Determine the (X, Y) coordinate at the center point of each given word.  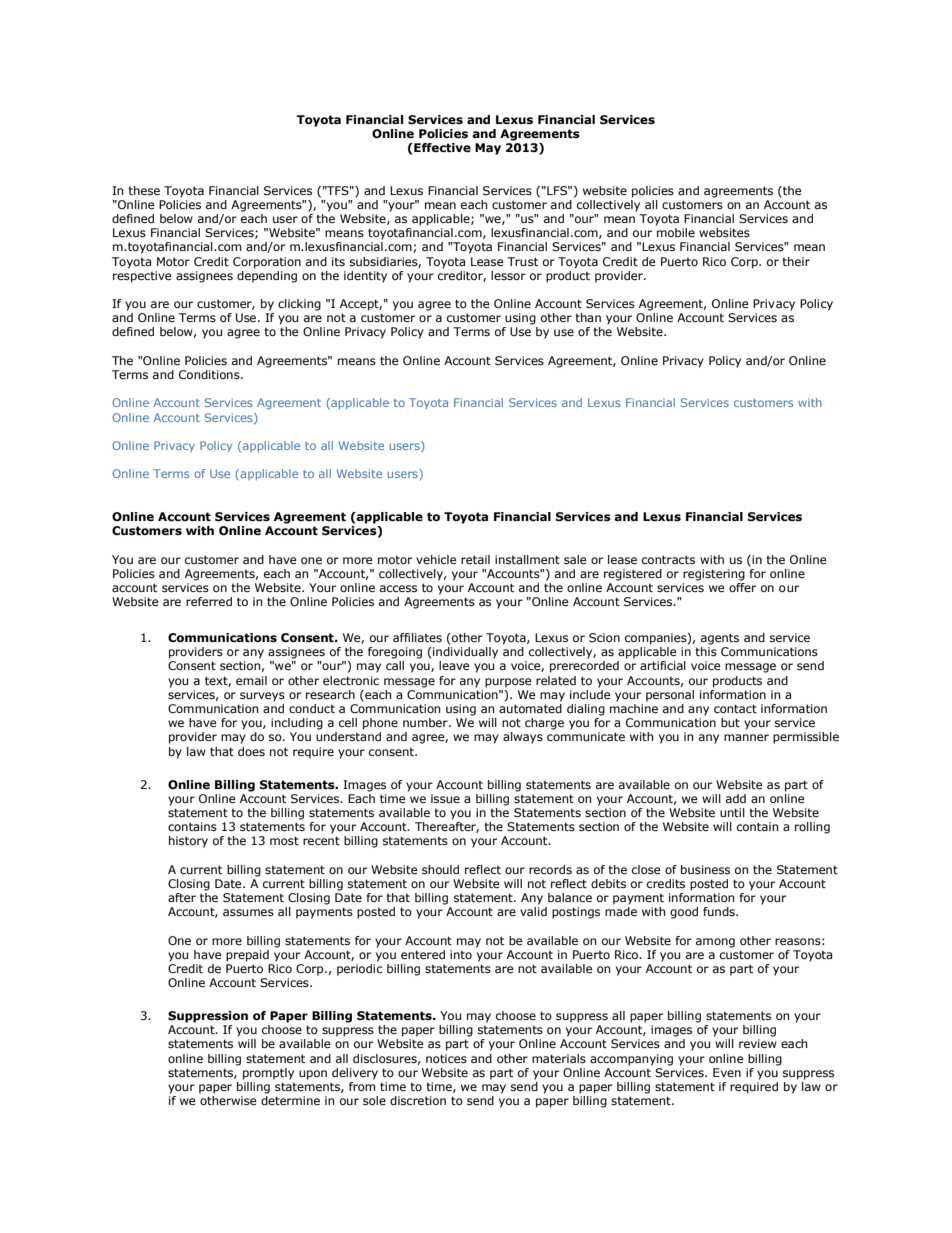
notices (446, 1058)
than (588, 317)
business (705, 869)
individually (464, 653)
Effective (441, 148)
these (144, 190)
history (188, 842)
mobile (676, 232)
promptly (268, 1074)
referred (209, 601)
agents (720, 639)
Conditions (210, 374)
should (440, 869)
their (796, 261)
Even (727, 1072)
